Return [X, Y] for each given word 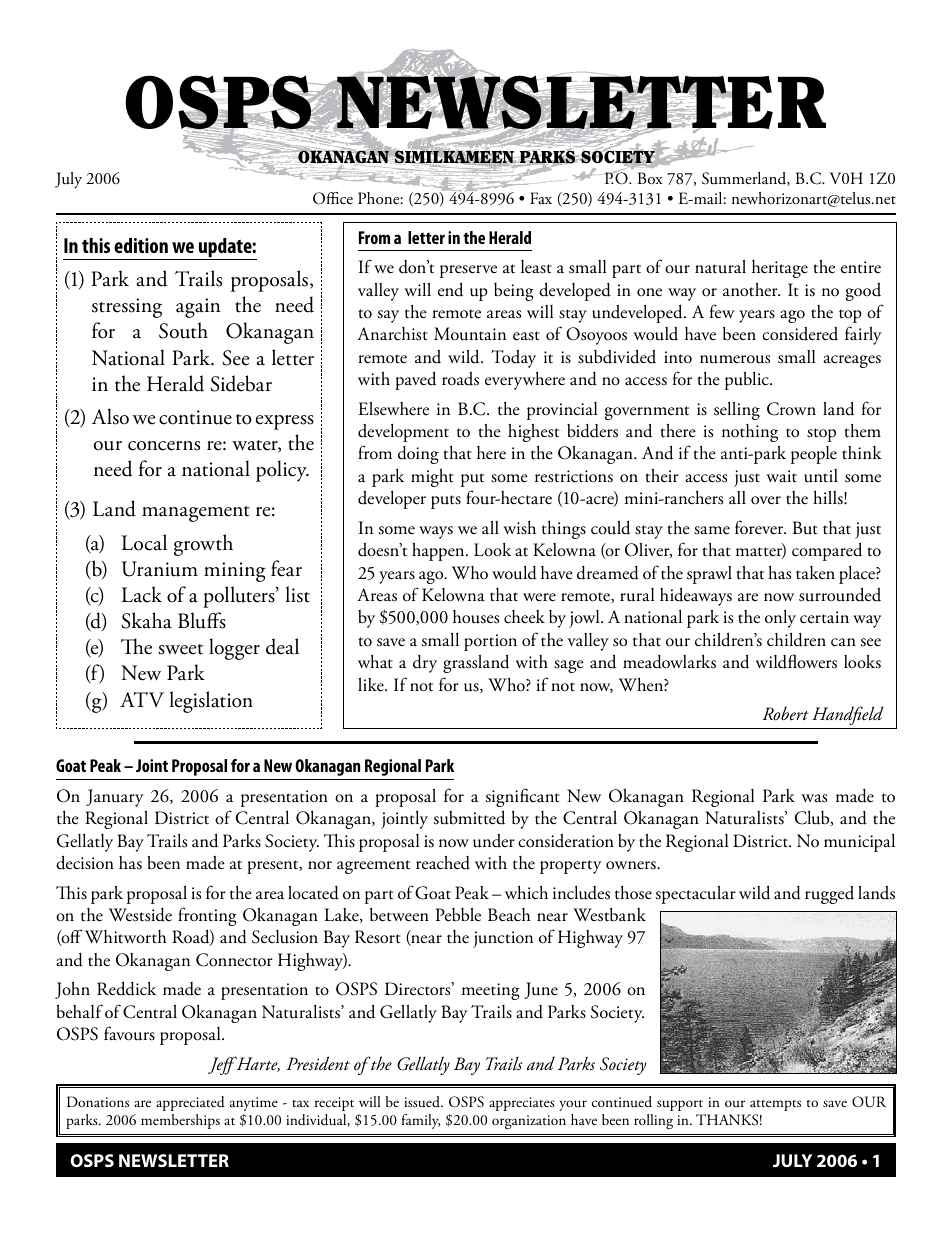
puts [446, 502]
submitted [469, 817]
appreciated [190, 1103]
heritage [780, 269]
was [814, 798]
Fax [541, 198]
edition [141, 245]
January [114, 798]
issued [423, 1102]
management [196, 514]
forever [760, 527]
